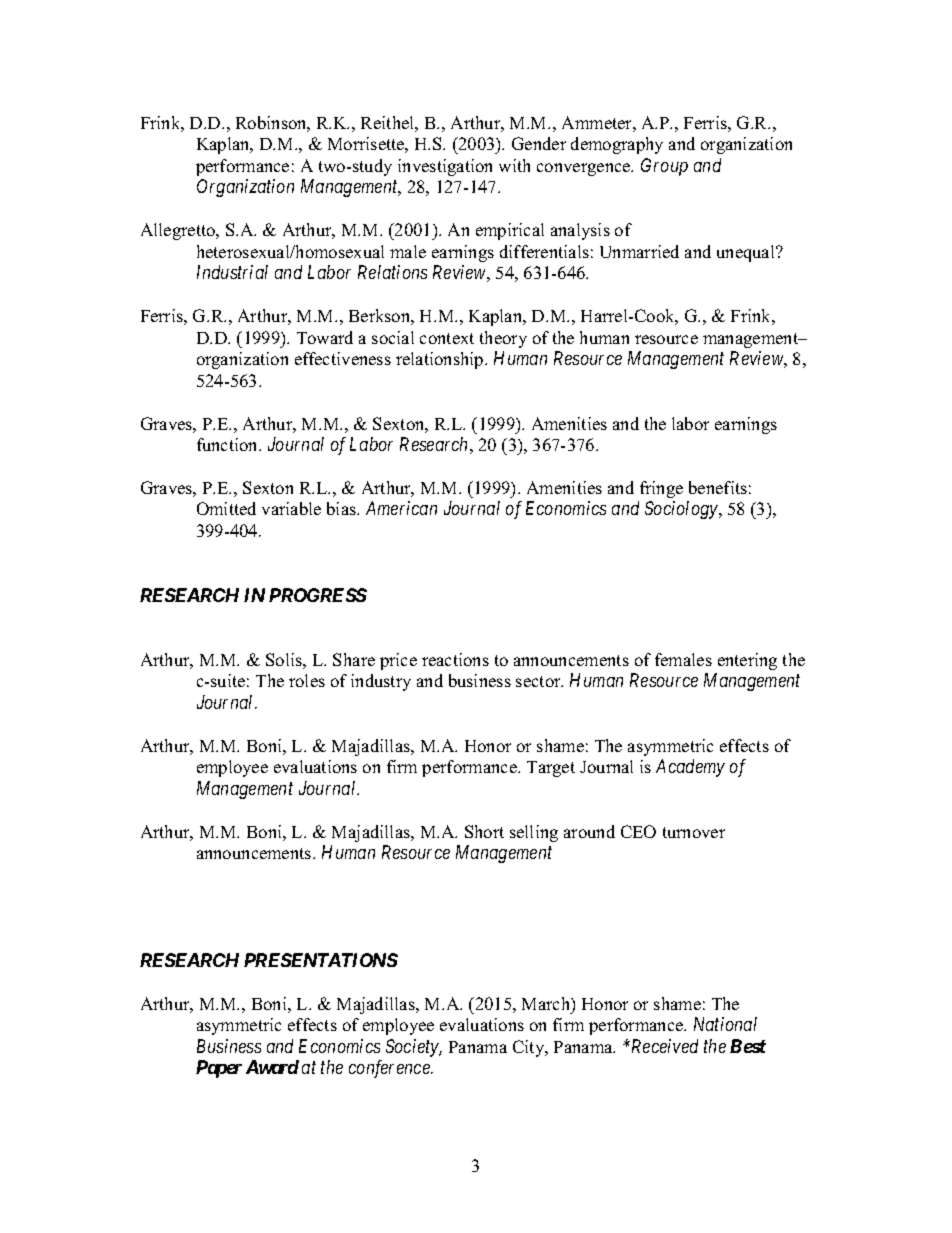 The height and width of the screenshot is (1233, 952). Describe the element at coordinates (272, 1067) in the screenshot. I see `Award` at that location.
